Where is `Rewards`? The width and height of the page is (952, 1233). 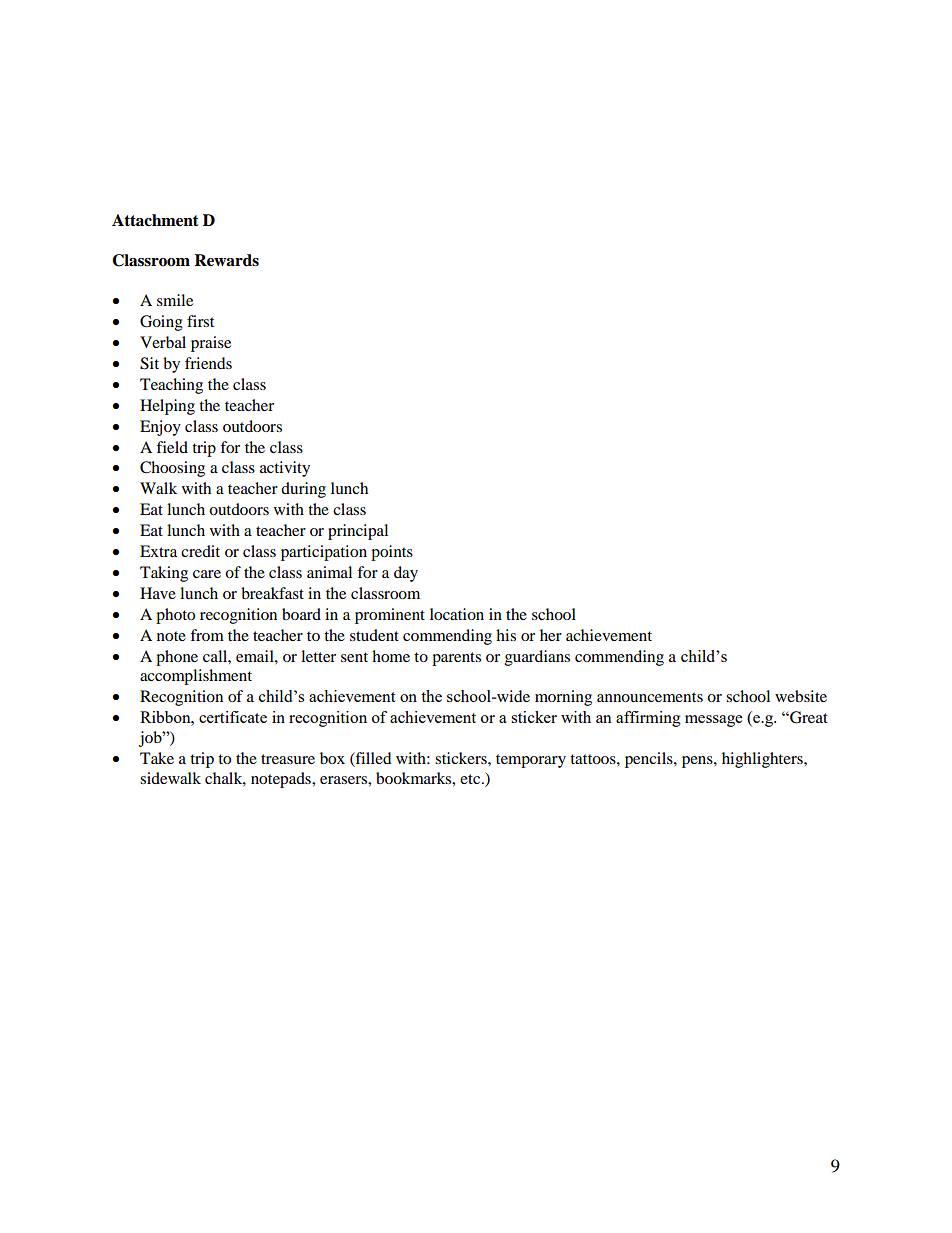
Rewards is located at coordinates (226, 260).
